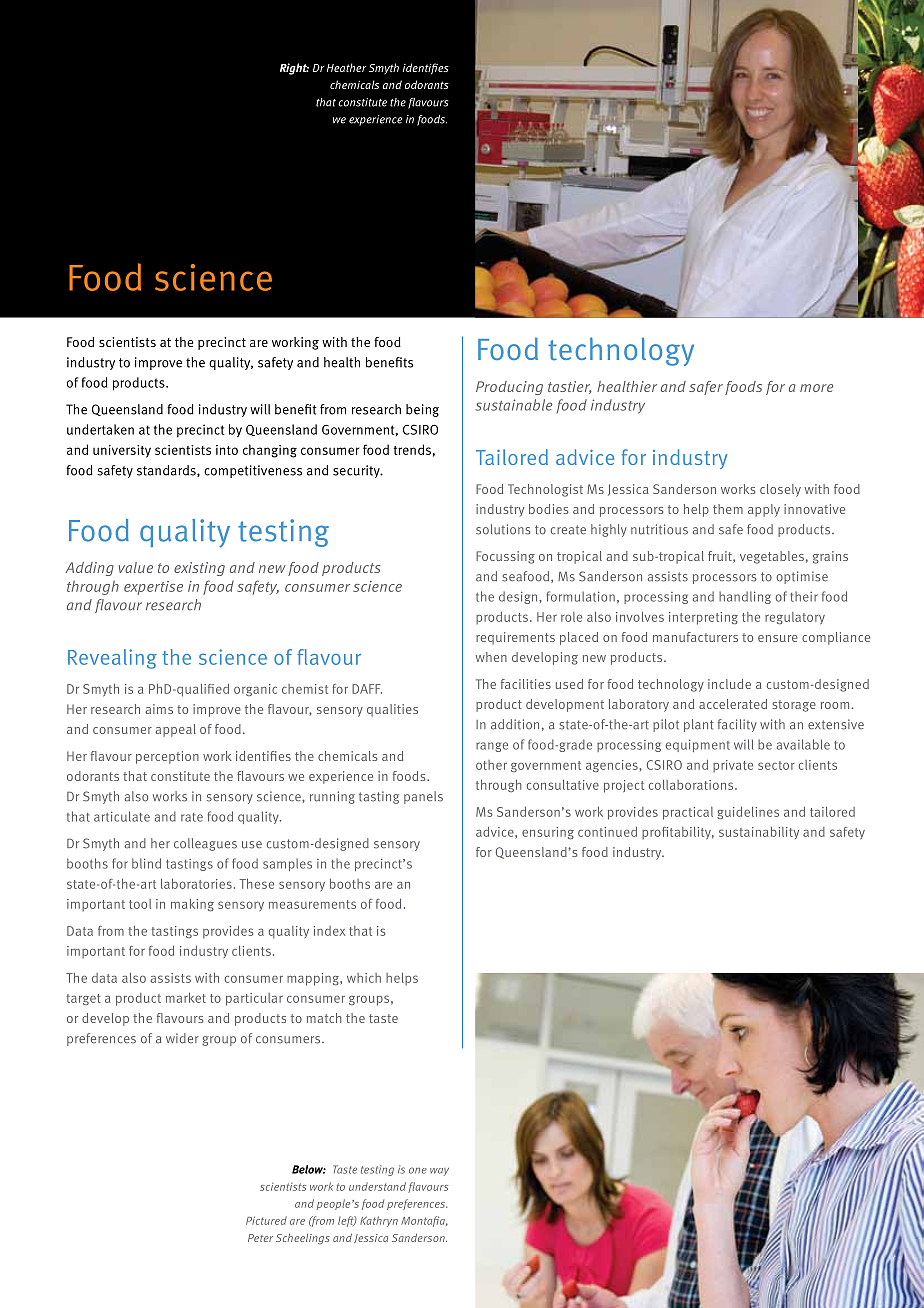  What do you see at coordinates (759, 833) in the image?
I see `sustainability` at bounding box center [759, 833].
